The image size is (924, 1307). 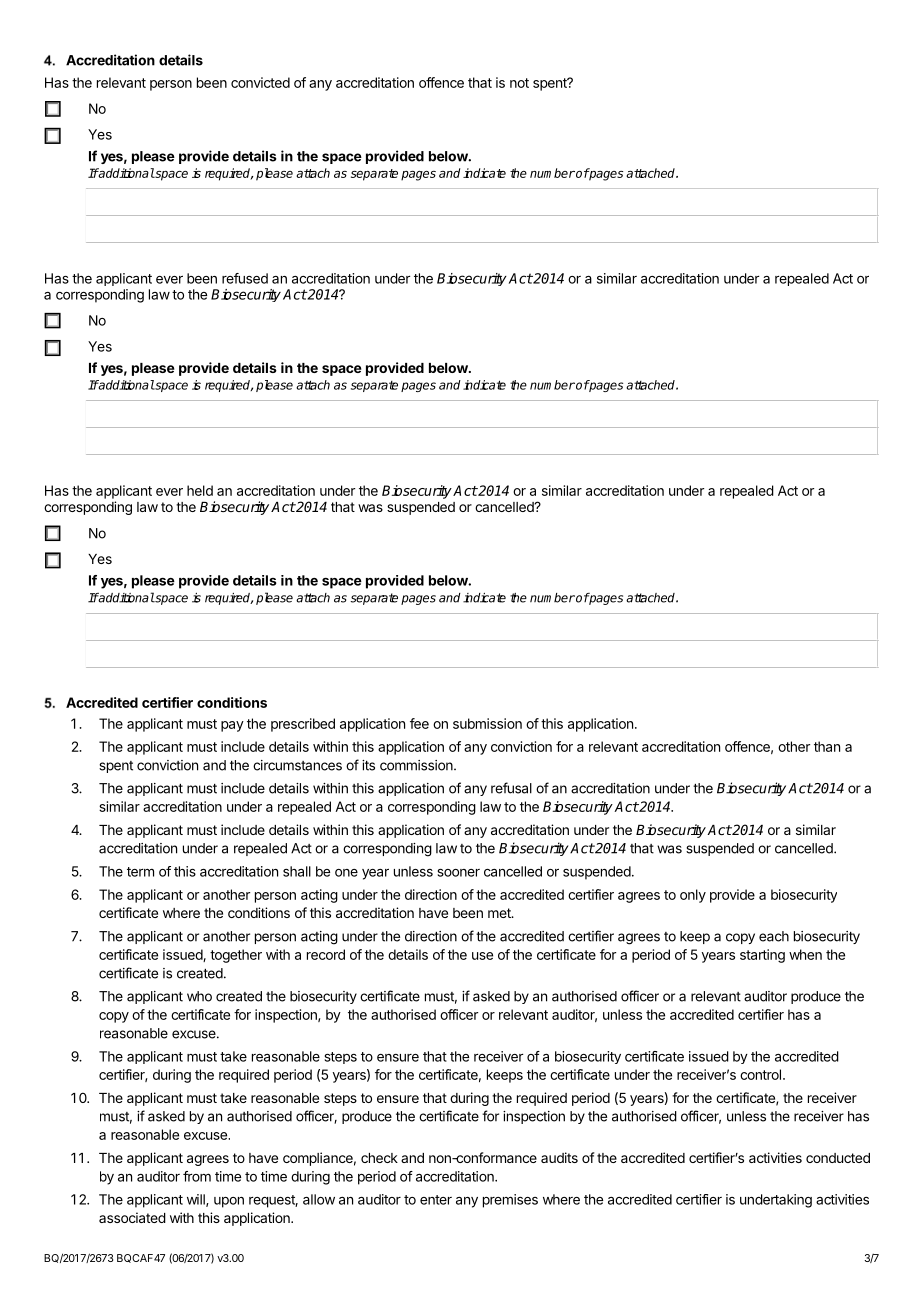 What do you see at coordinates (838, 1158) in the screenshot?
I see `conducted` at bounding box center [838, 1158].
